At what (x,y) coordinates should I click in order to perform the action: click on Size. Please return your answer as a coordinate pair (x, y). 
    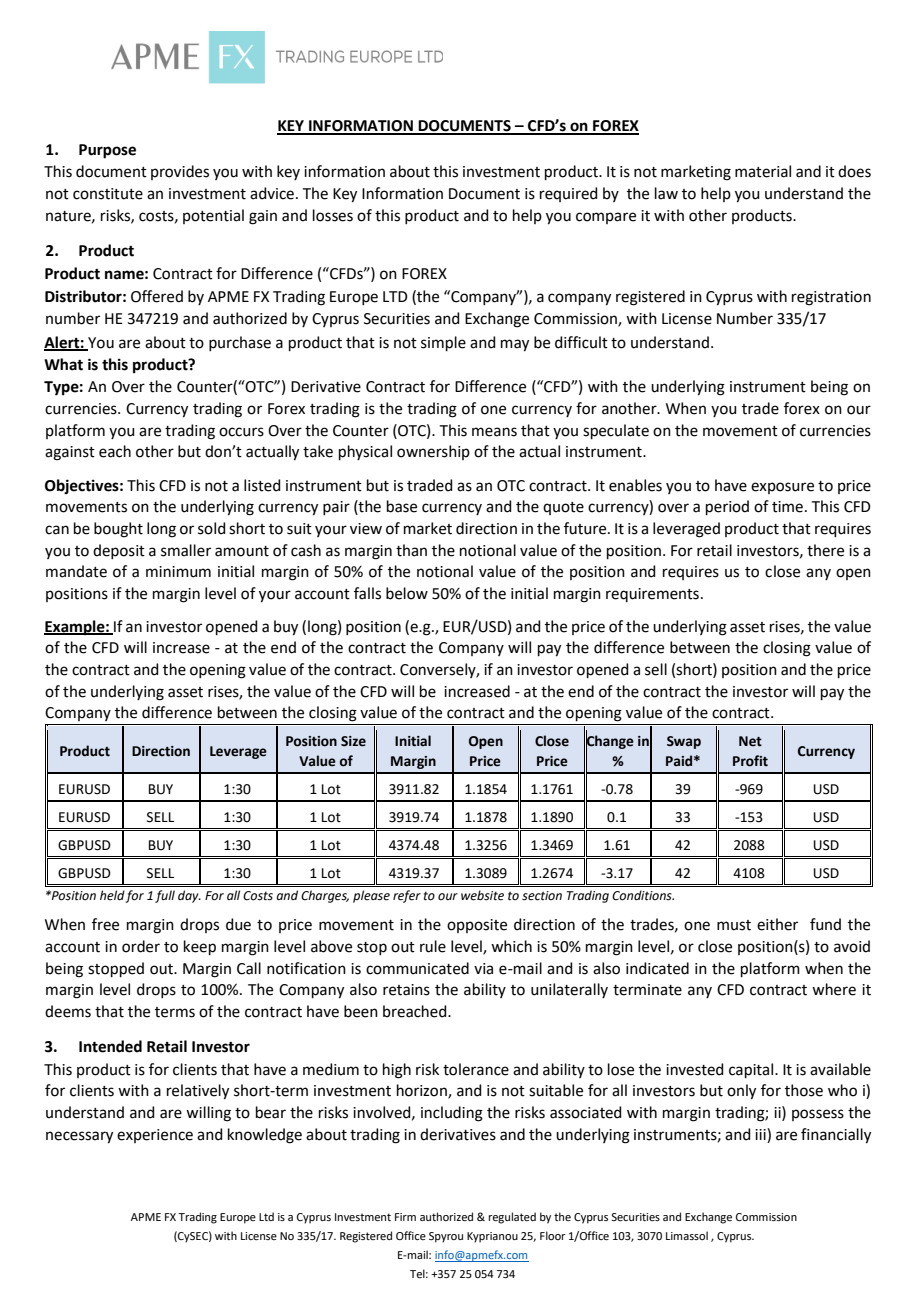
    Looking at the image, I should click on (353, 741).
